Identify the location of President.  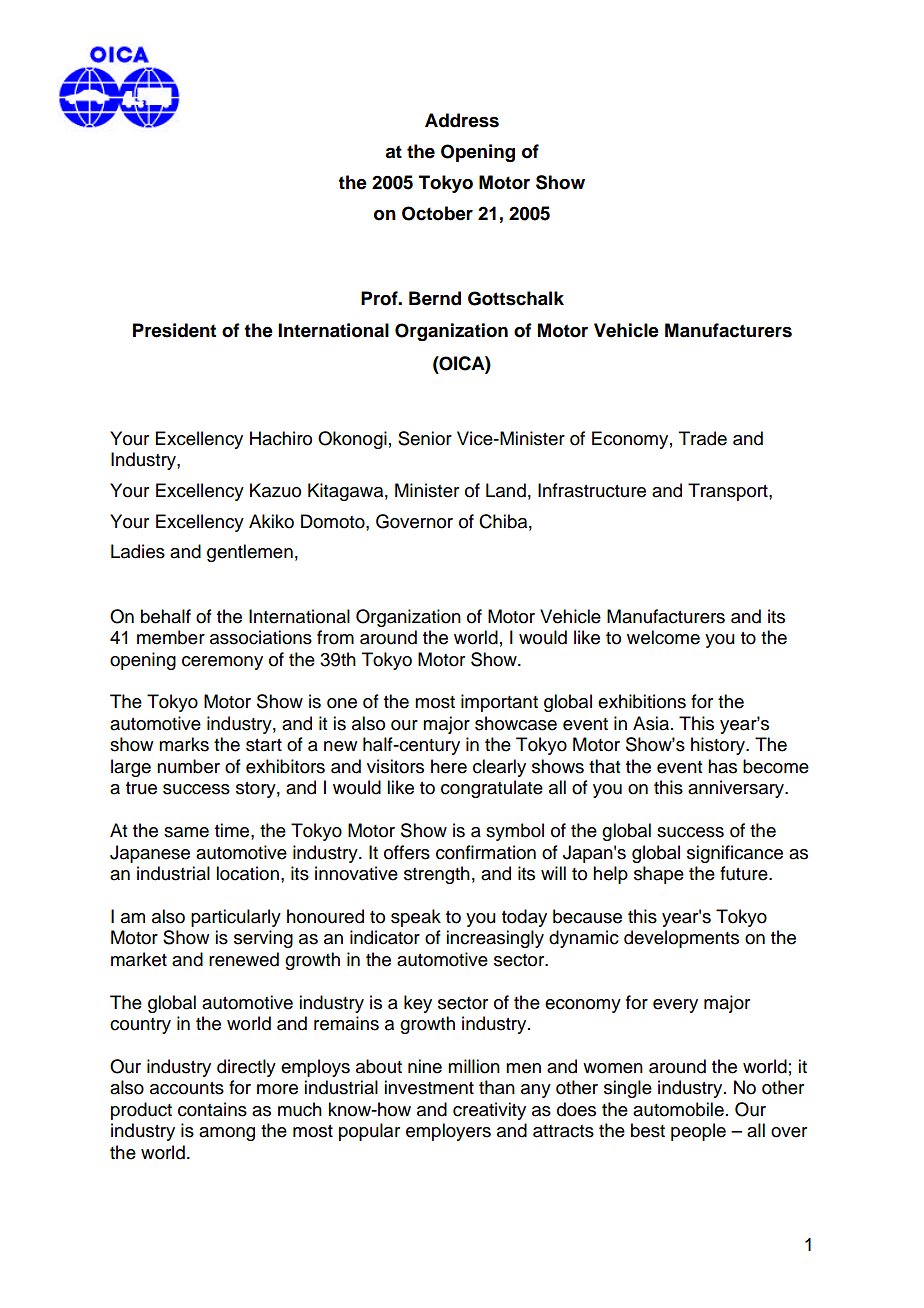
(174, 330).
